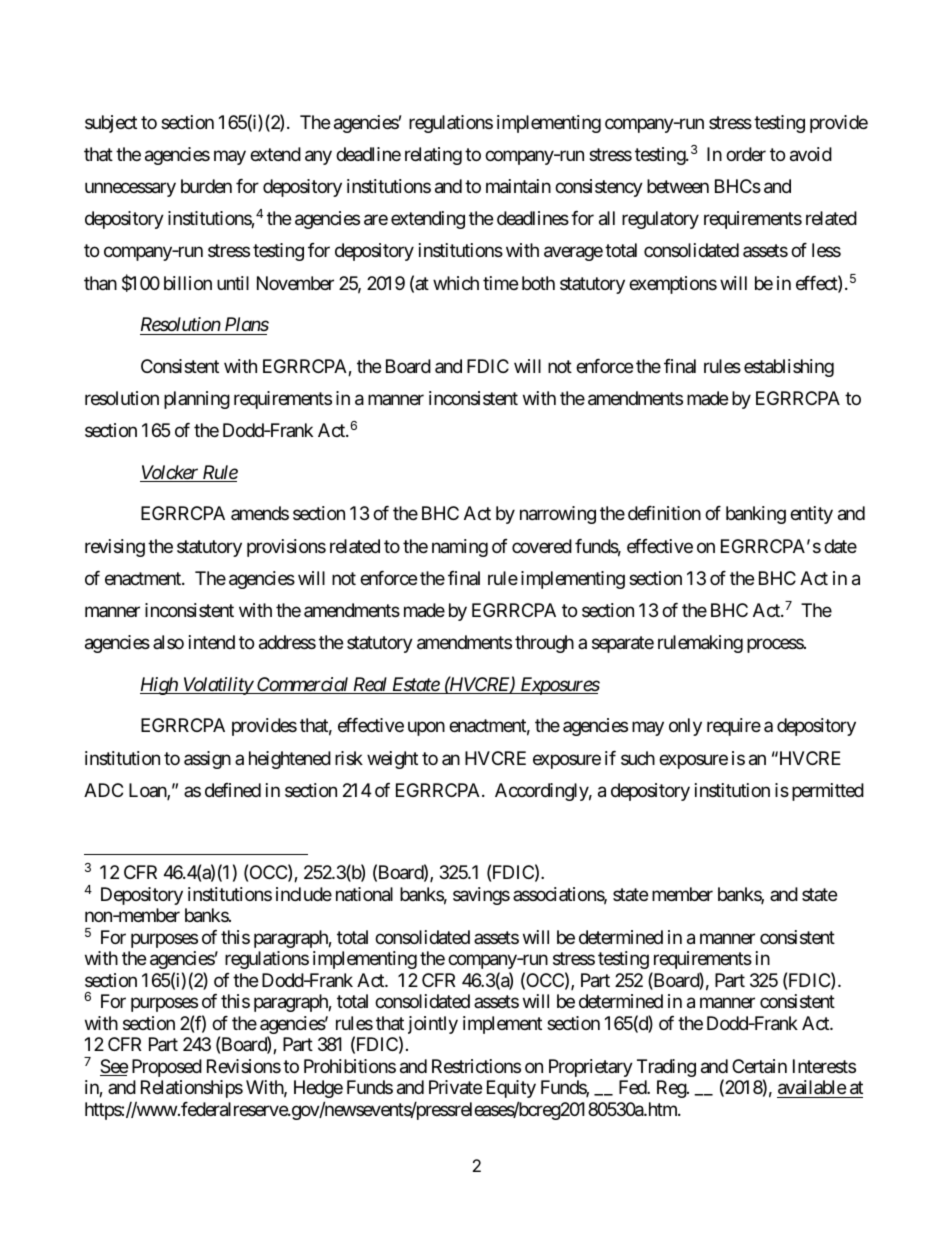 This page has height=1233, width=952. I want to click on only, so click(685, 727).
